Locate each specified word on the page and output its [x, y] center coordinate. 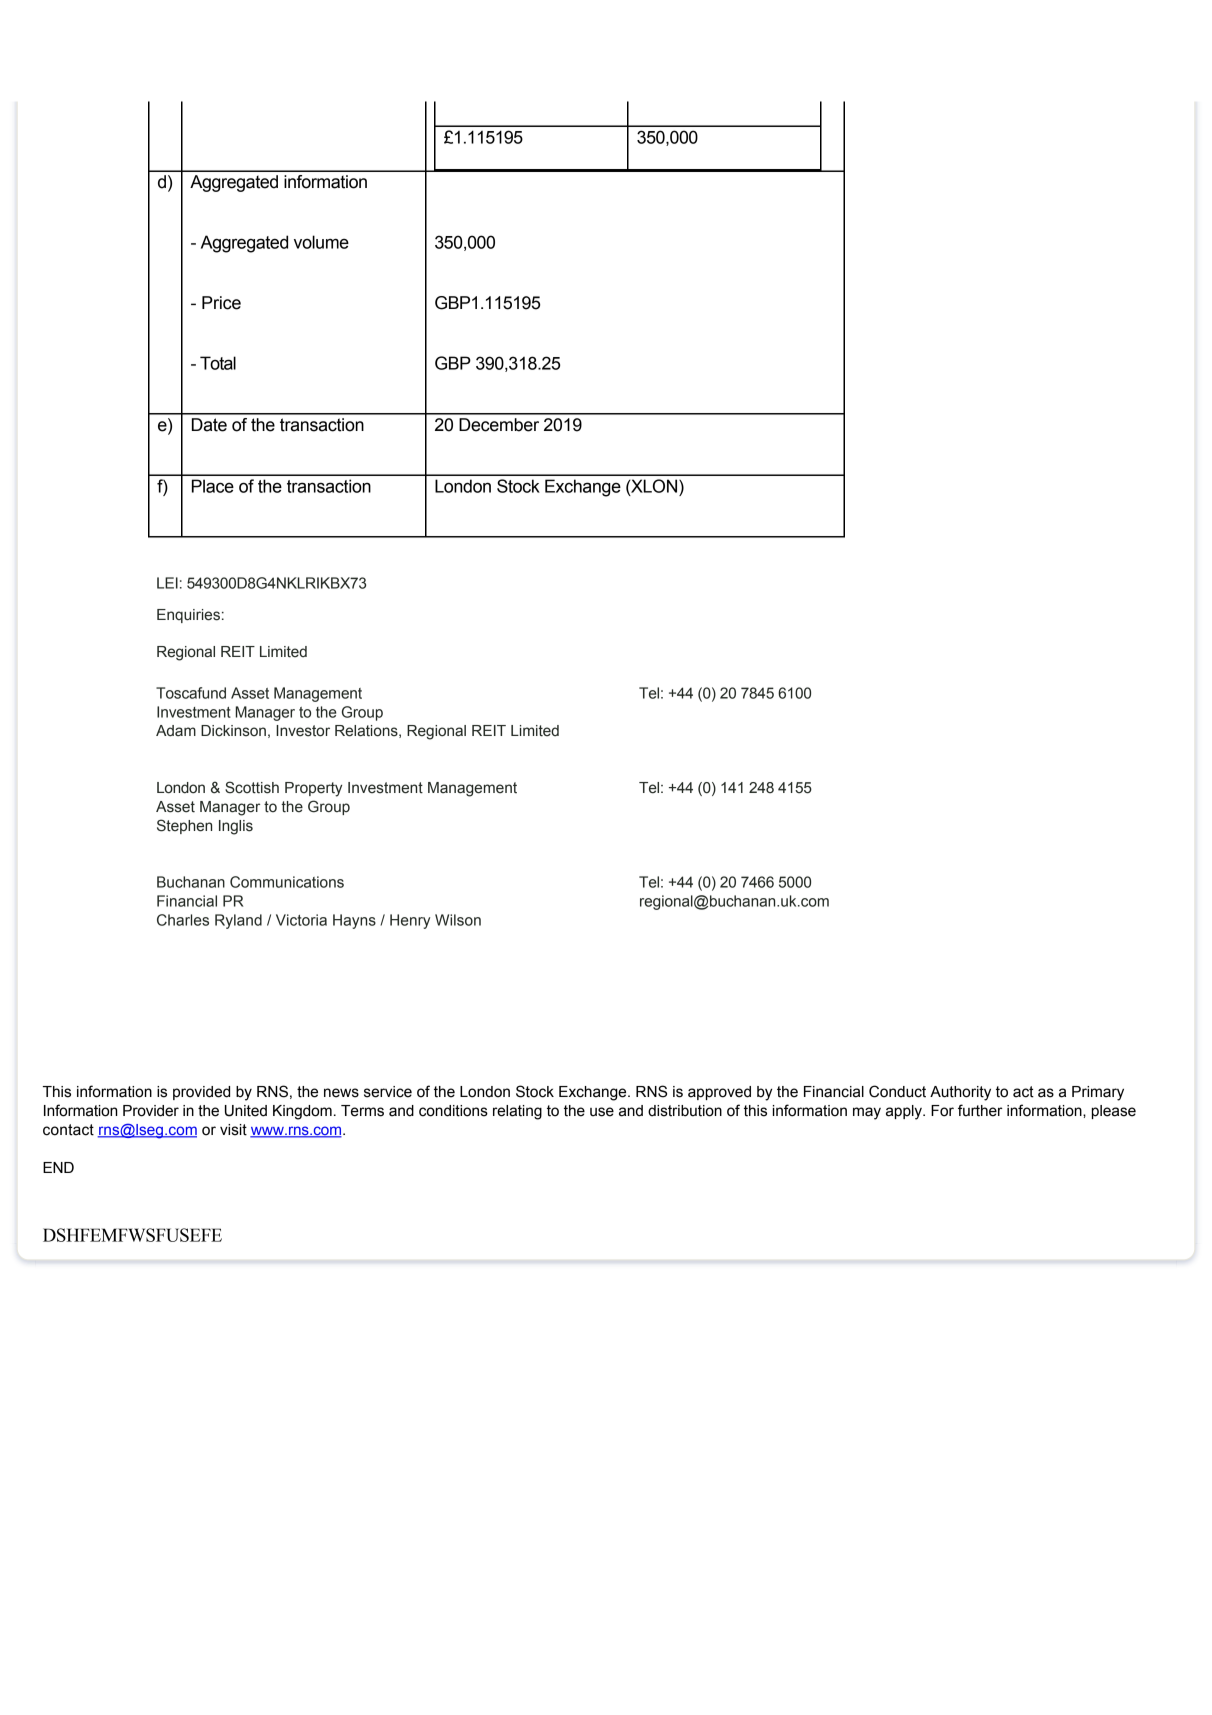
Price [221, 303]
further [980, 1110]
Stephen [184, 826]
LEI [167, 583]
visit [233, 1130]
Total [218, 363]
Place [213, 486]
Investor [303, 731]
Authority [960, 1093]
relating [517, 1112]
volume [321, 242]
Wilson [458, 920]
